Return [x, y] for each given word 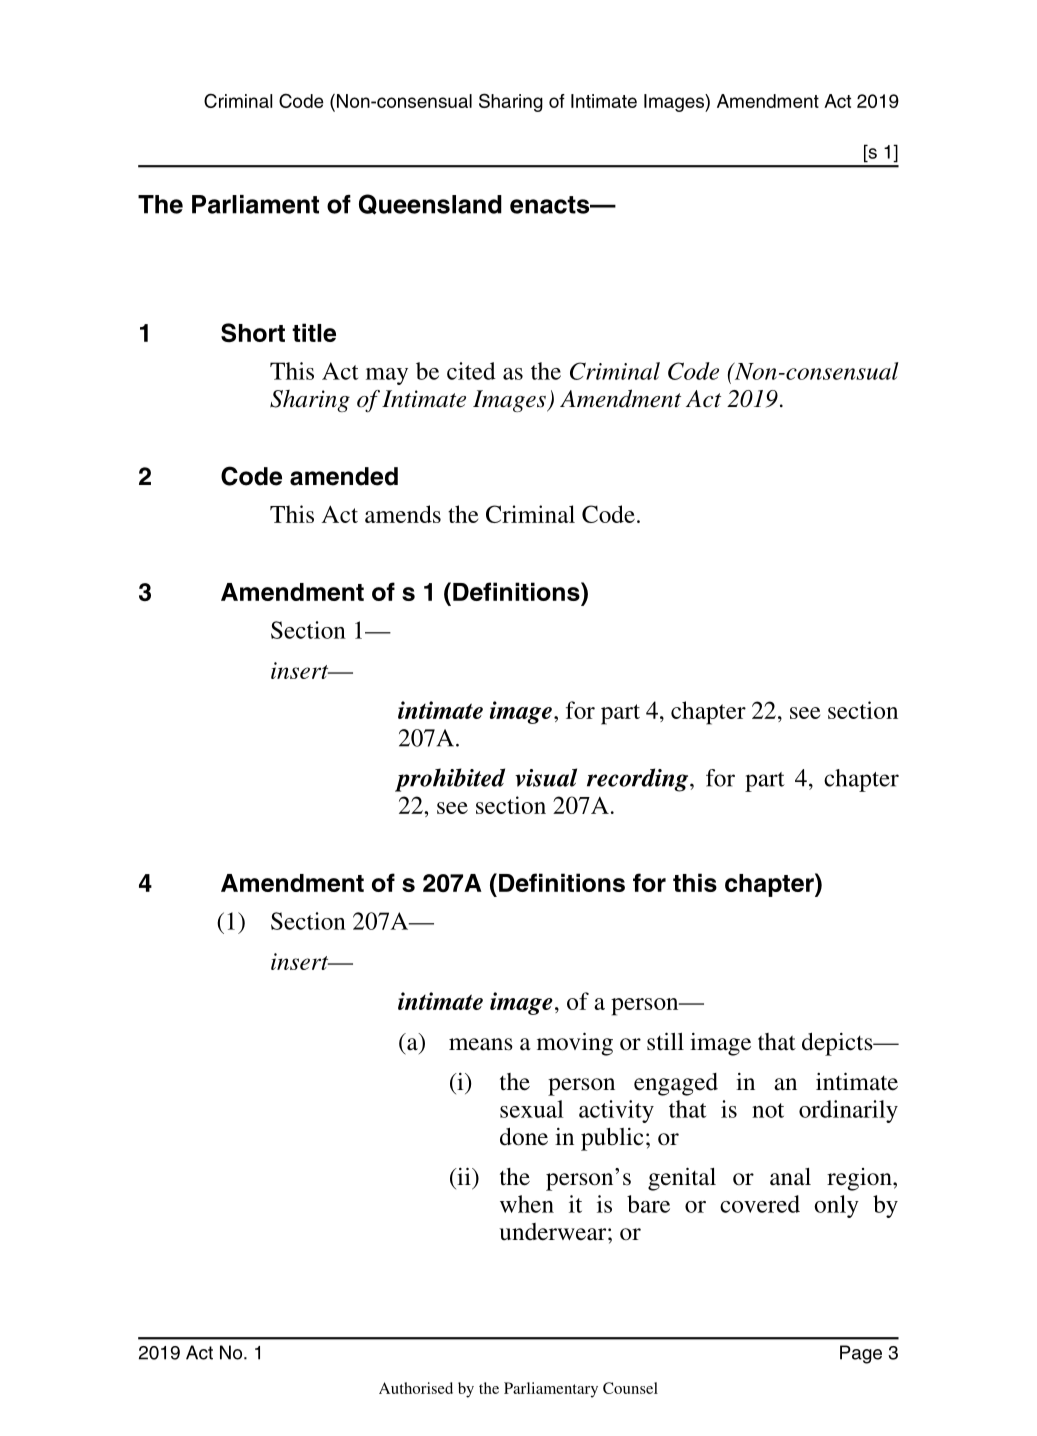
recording [639, 780]
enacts [551, 205]
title [314, 332]
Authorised [416, 1388]
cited [471, 371]
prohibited [450, 780]
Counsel [630, 1388]
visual [546, 777]
